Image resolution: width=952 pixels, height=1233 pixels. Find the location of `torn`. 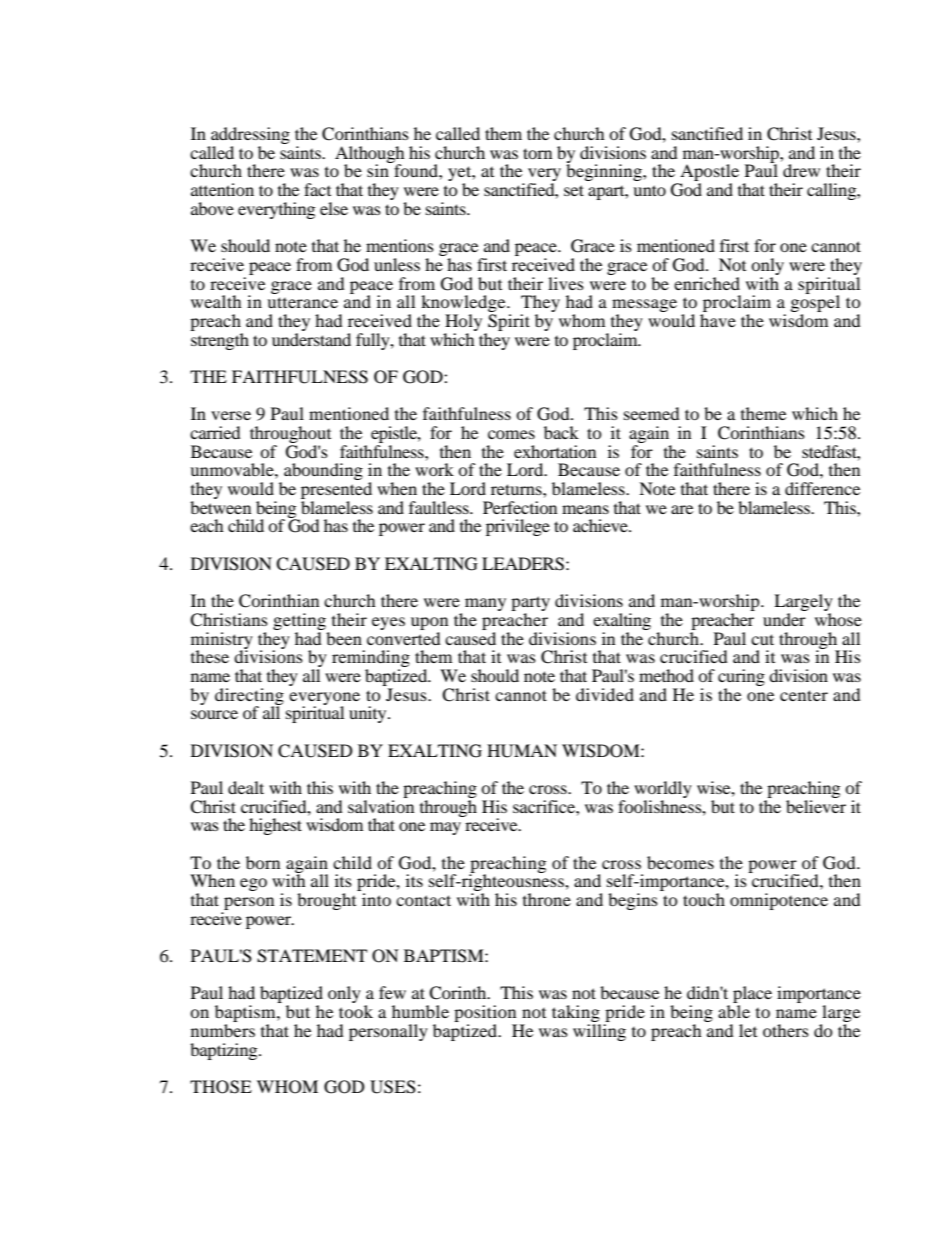

torn is located at coordinates (537, 153).
